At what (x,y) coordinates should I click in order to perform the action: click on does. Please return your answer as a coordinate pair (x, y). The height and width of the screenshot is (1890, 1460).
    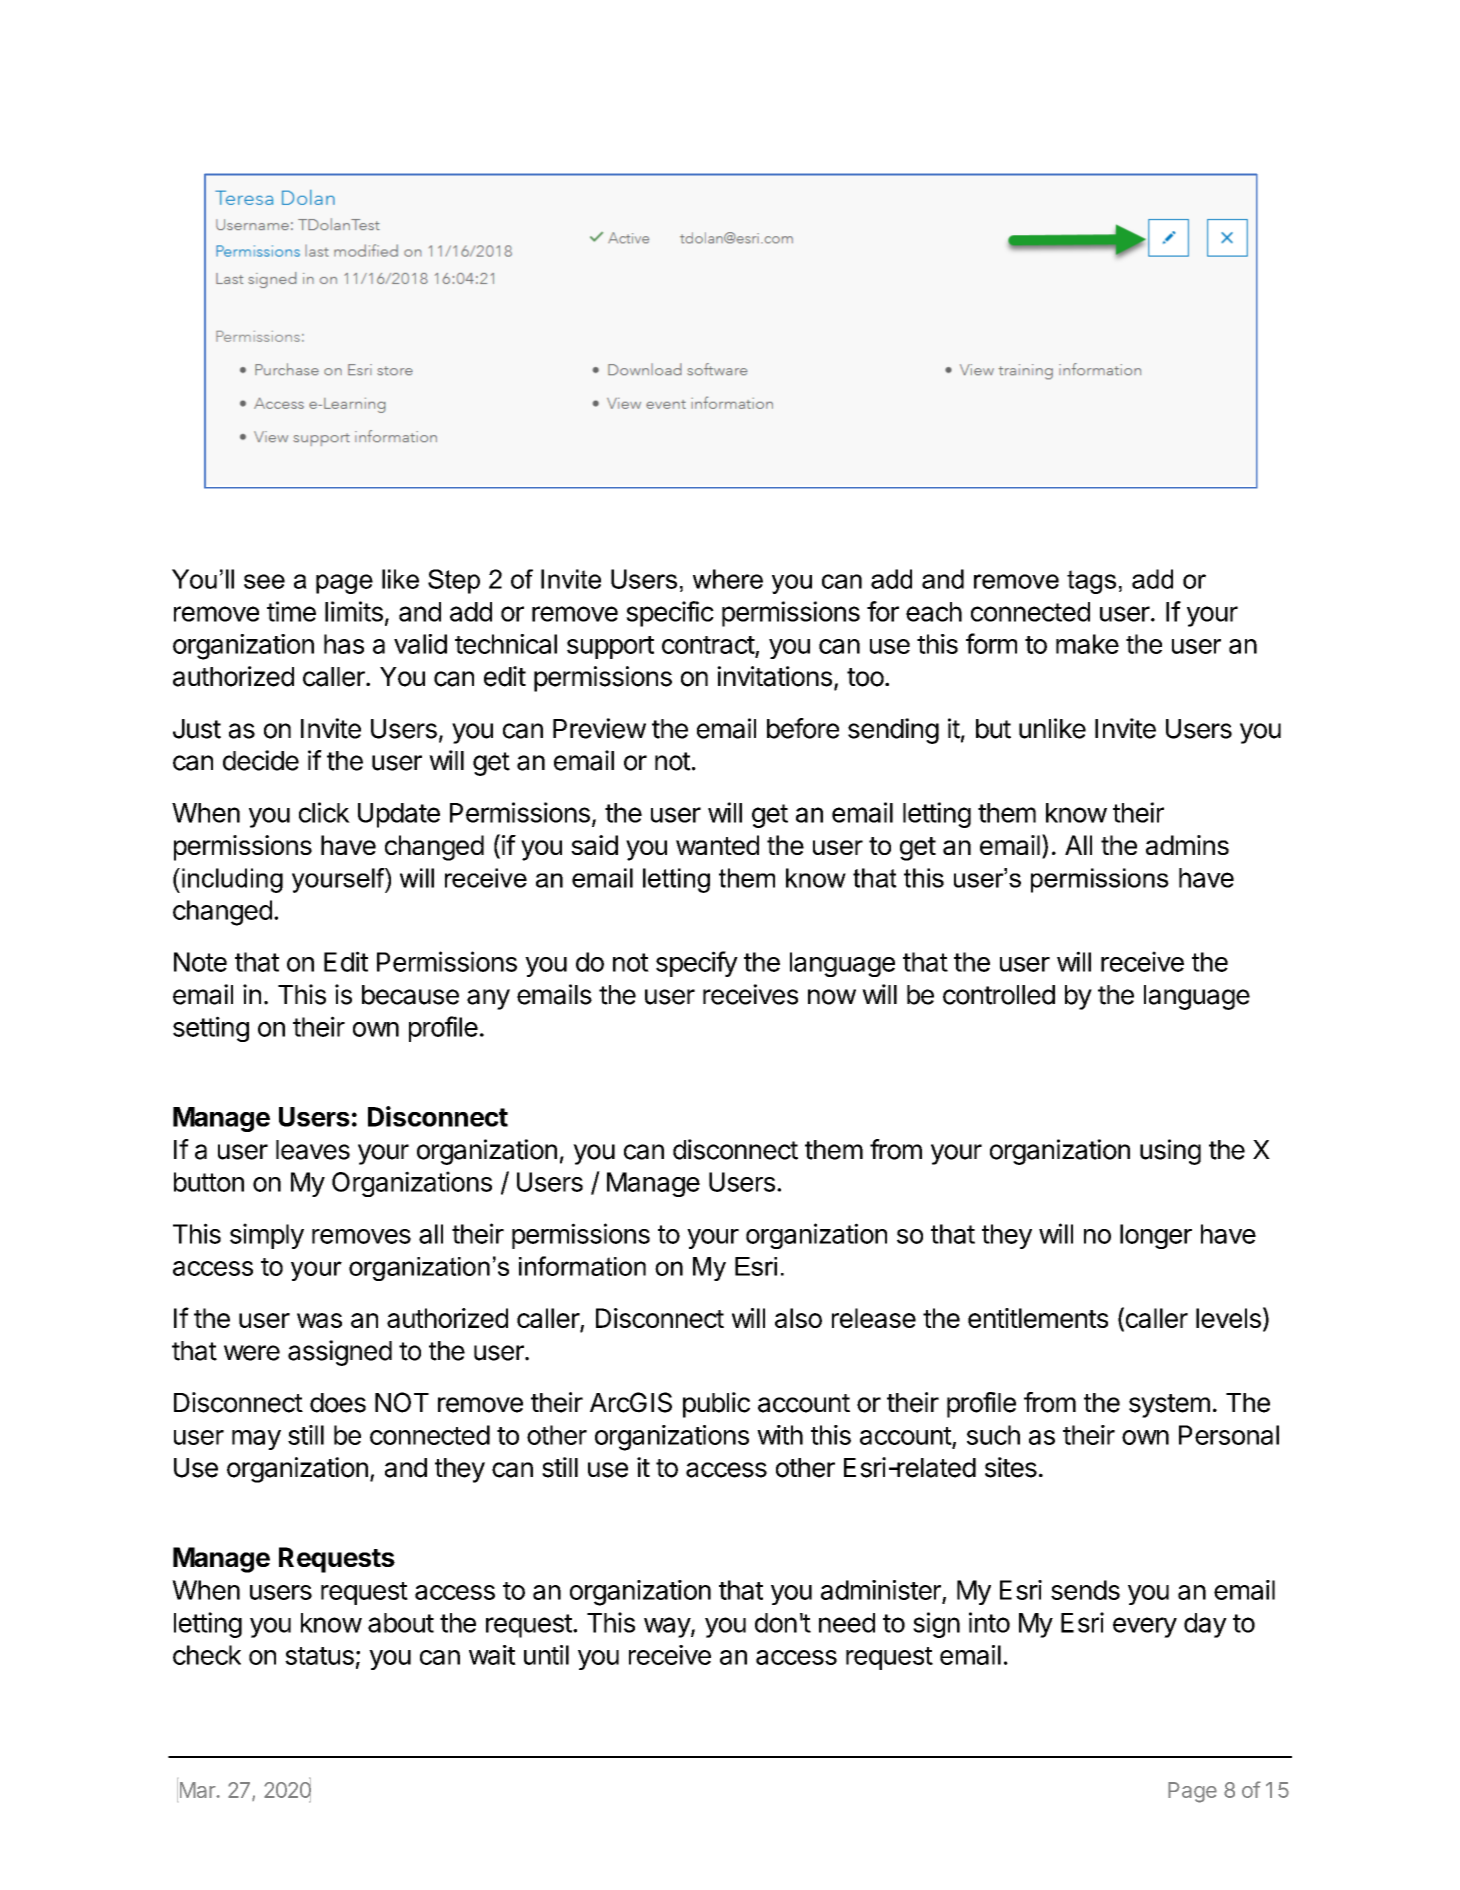
    Looking at the image, I should click on (338, 1403).
